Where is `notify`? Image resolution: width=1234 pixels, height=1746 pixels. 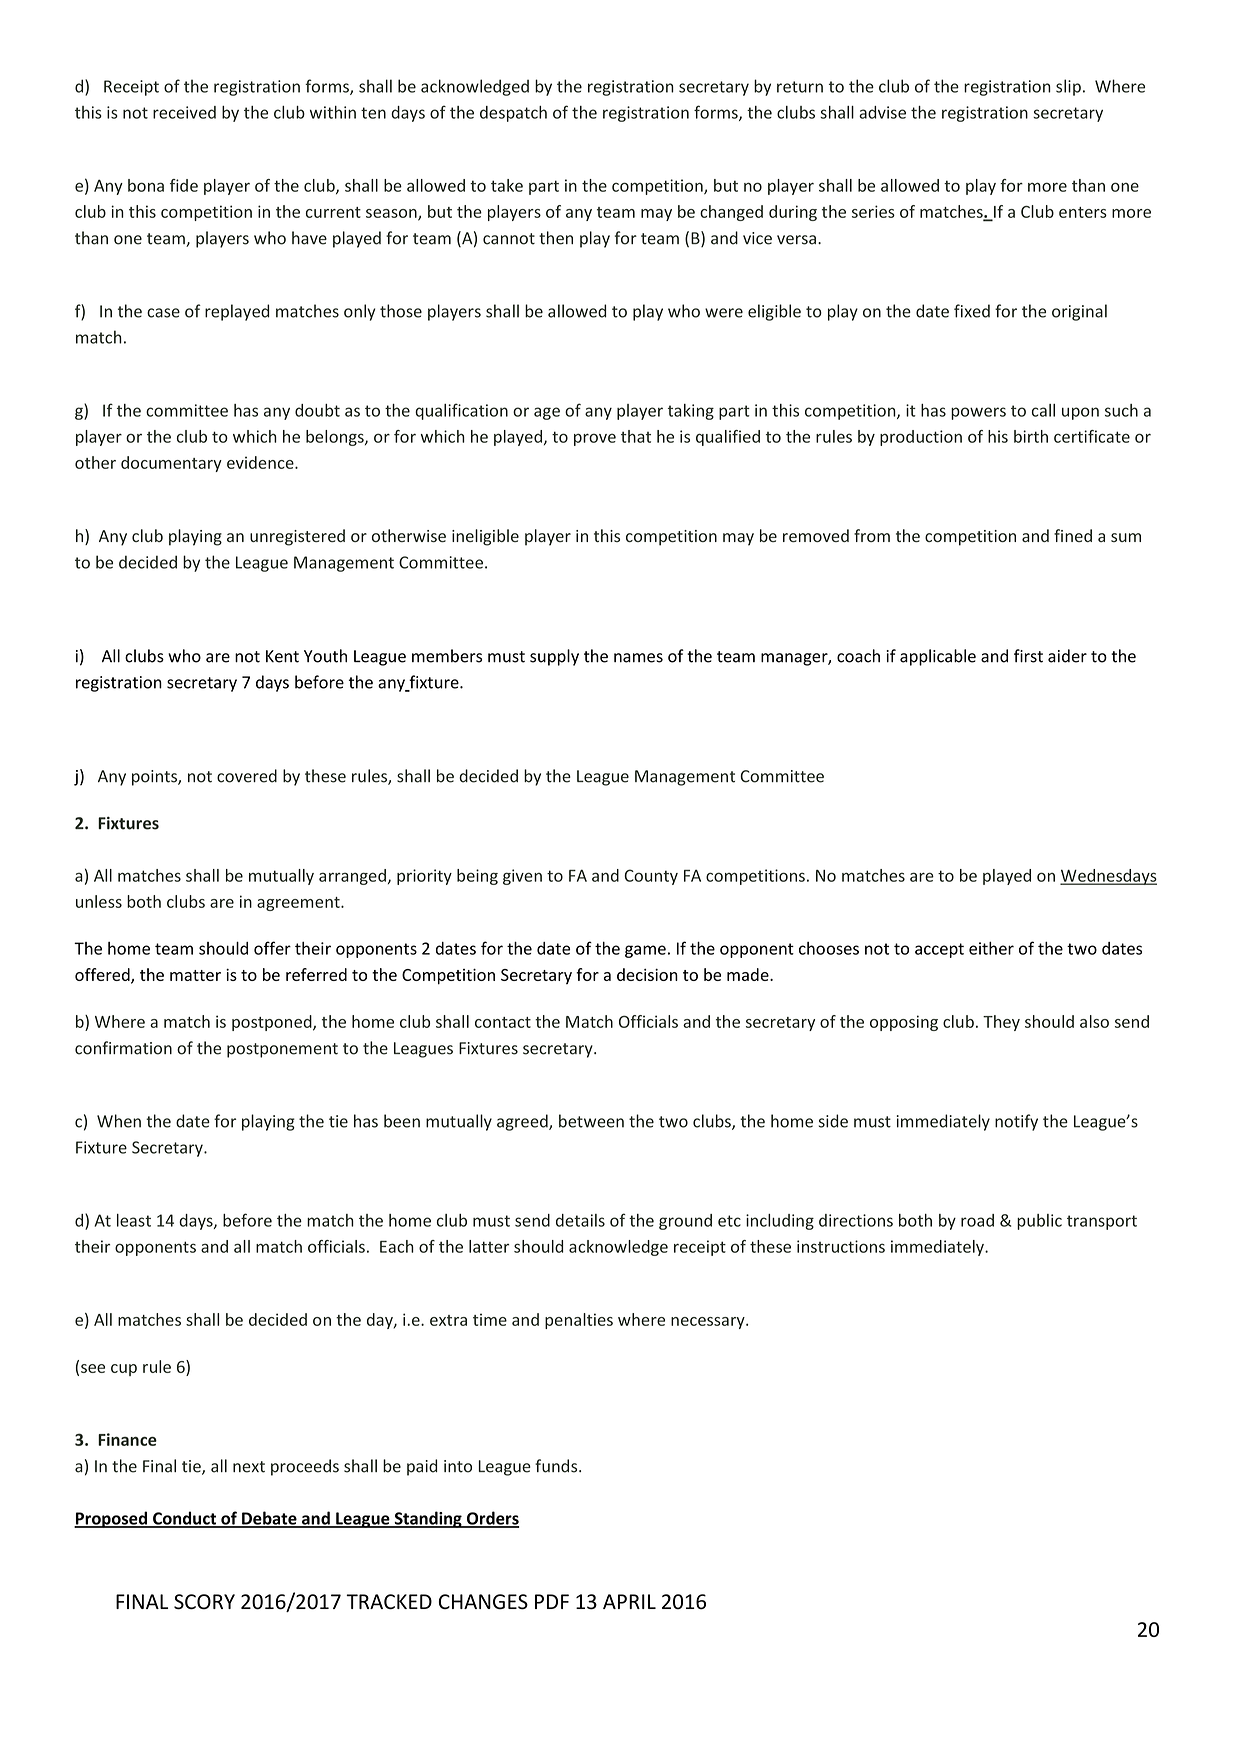 notify is located at coordinates (1016, 1122).
